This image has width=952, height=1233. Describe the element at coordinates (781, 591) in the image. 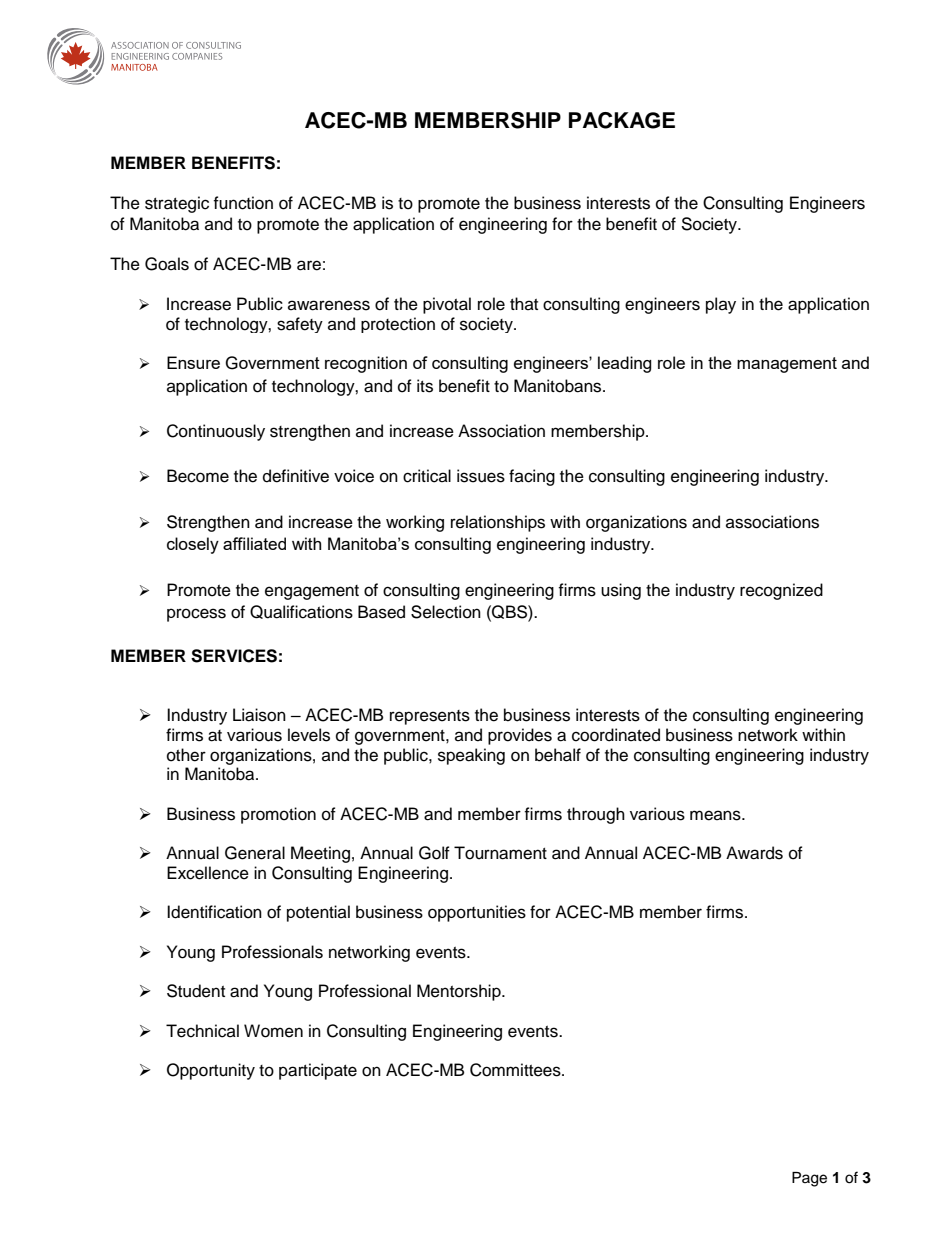

I see `recognized` at that location.
